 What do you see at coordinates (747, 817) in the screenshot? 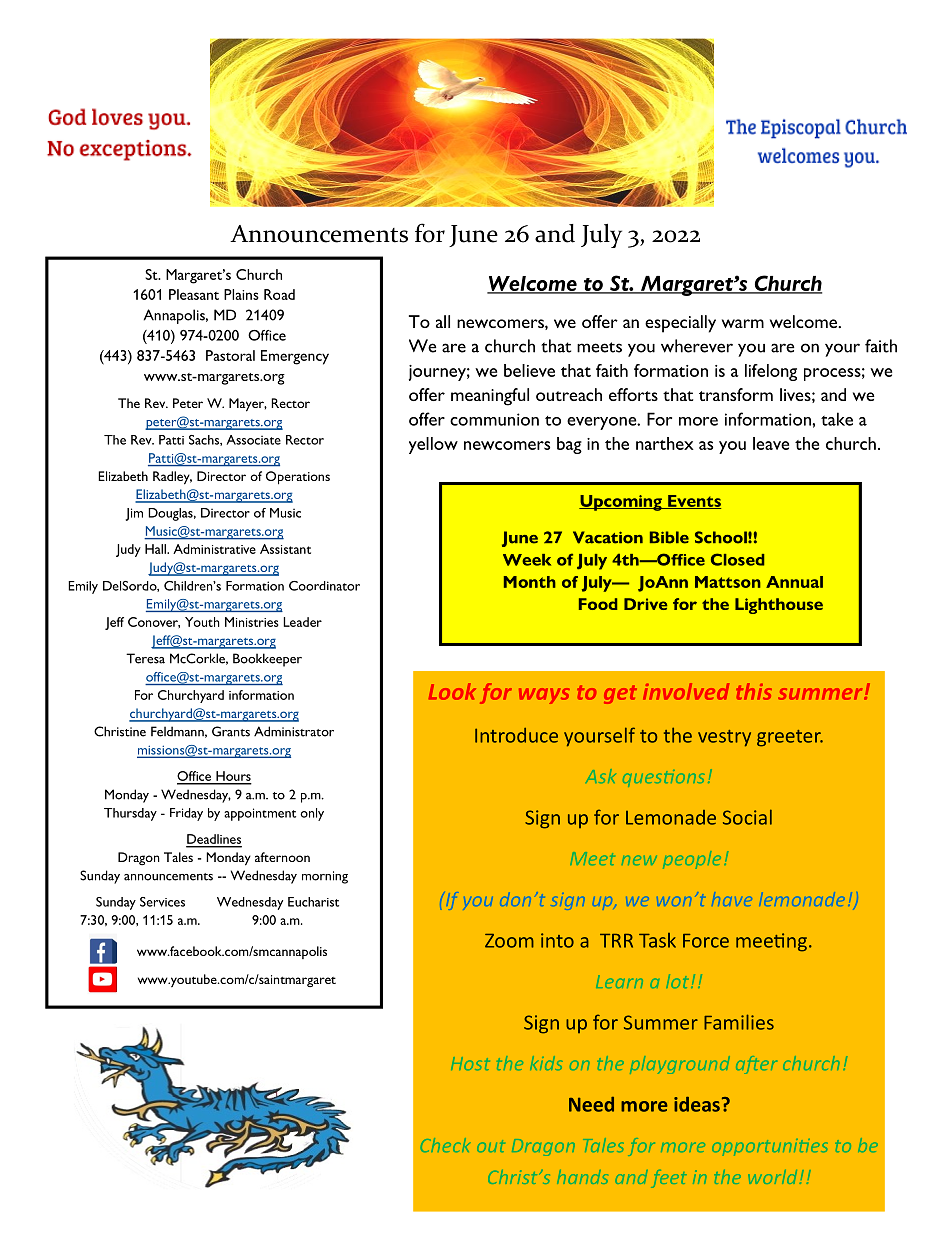
I see `Social` at bounding box center [747, 817].
